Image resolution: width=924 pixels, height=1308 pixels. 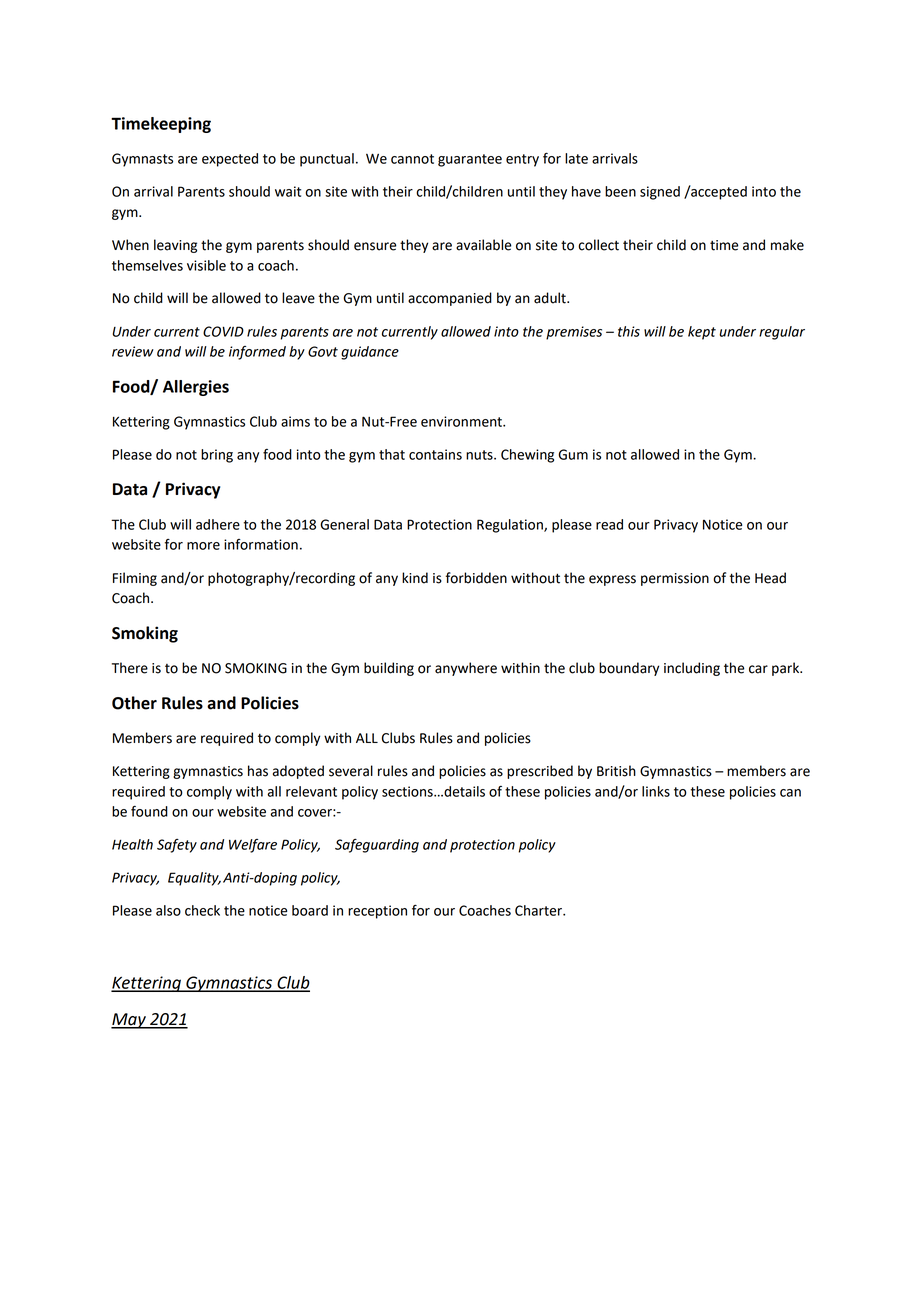 I want to click on guarantee, so click(x=470, y=160).
